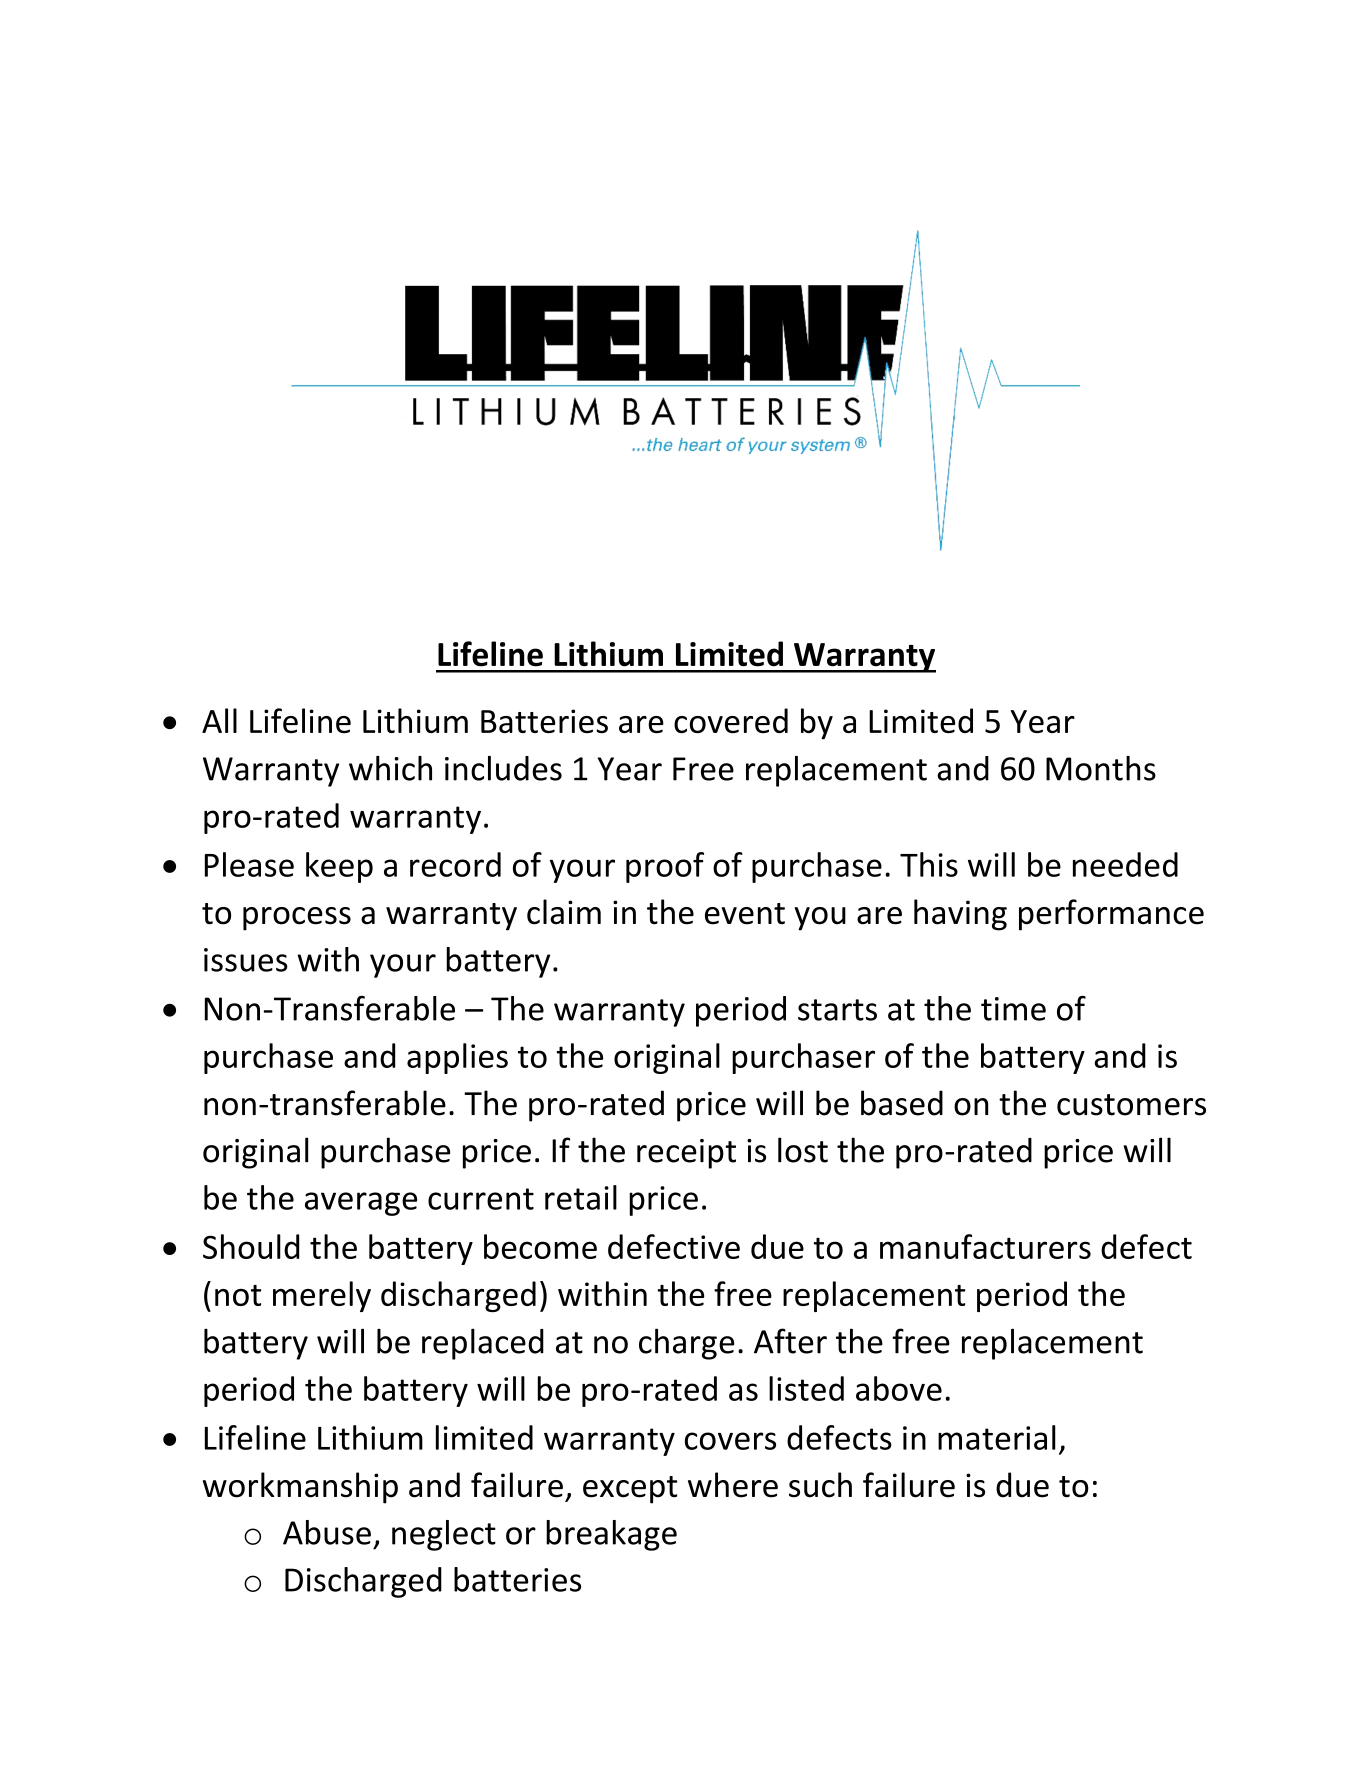  Describe the element at coordinates (686, 1154) in the screenshot. I see `receipt` at that location.
